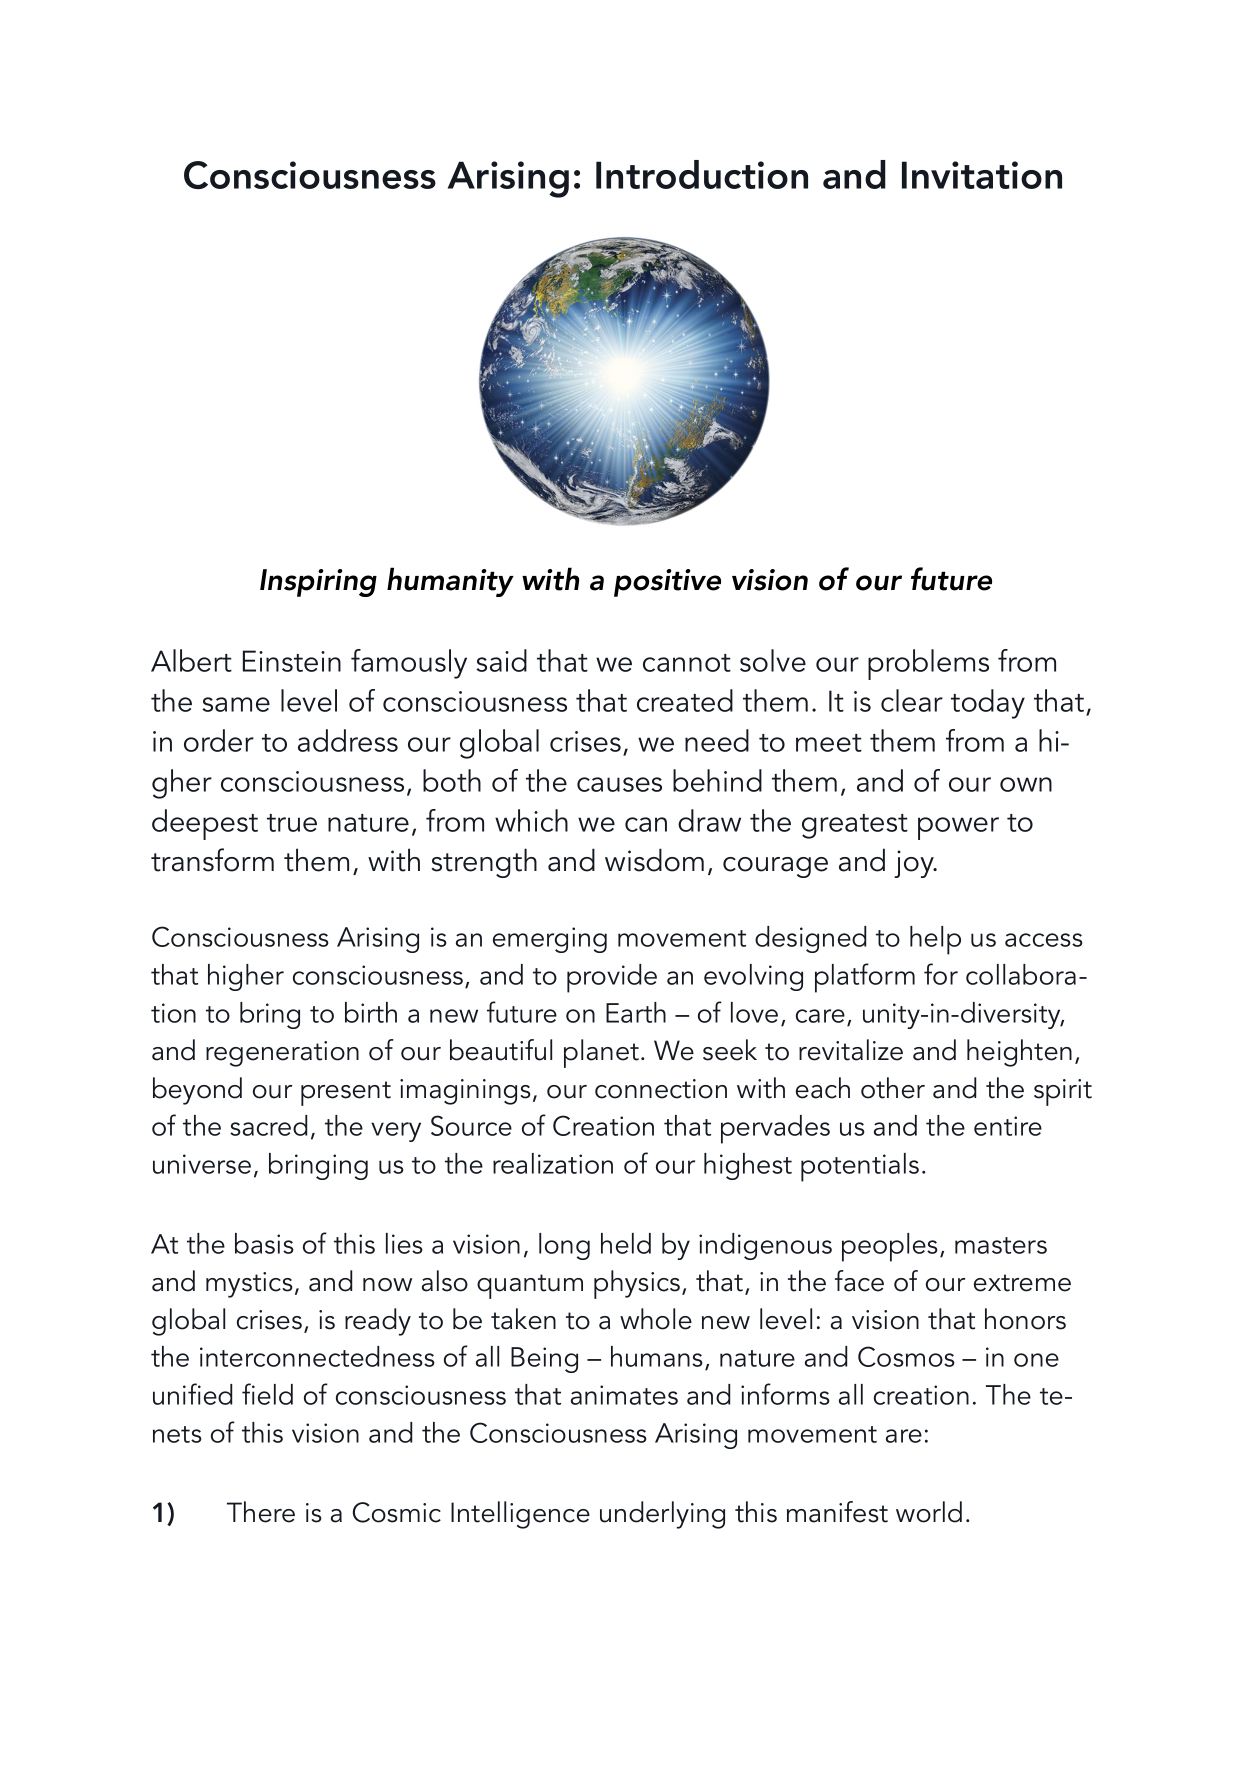  Describe the element at coordinates (667, 583) in the screenshot. I see `positive` at that location.
